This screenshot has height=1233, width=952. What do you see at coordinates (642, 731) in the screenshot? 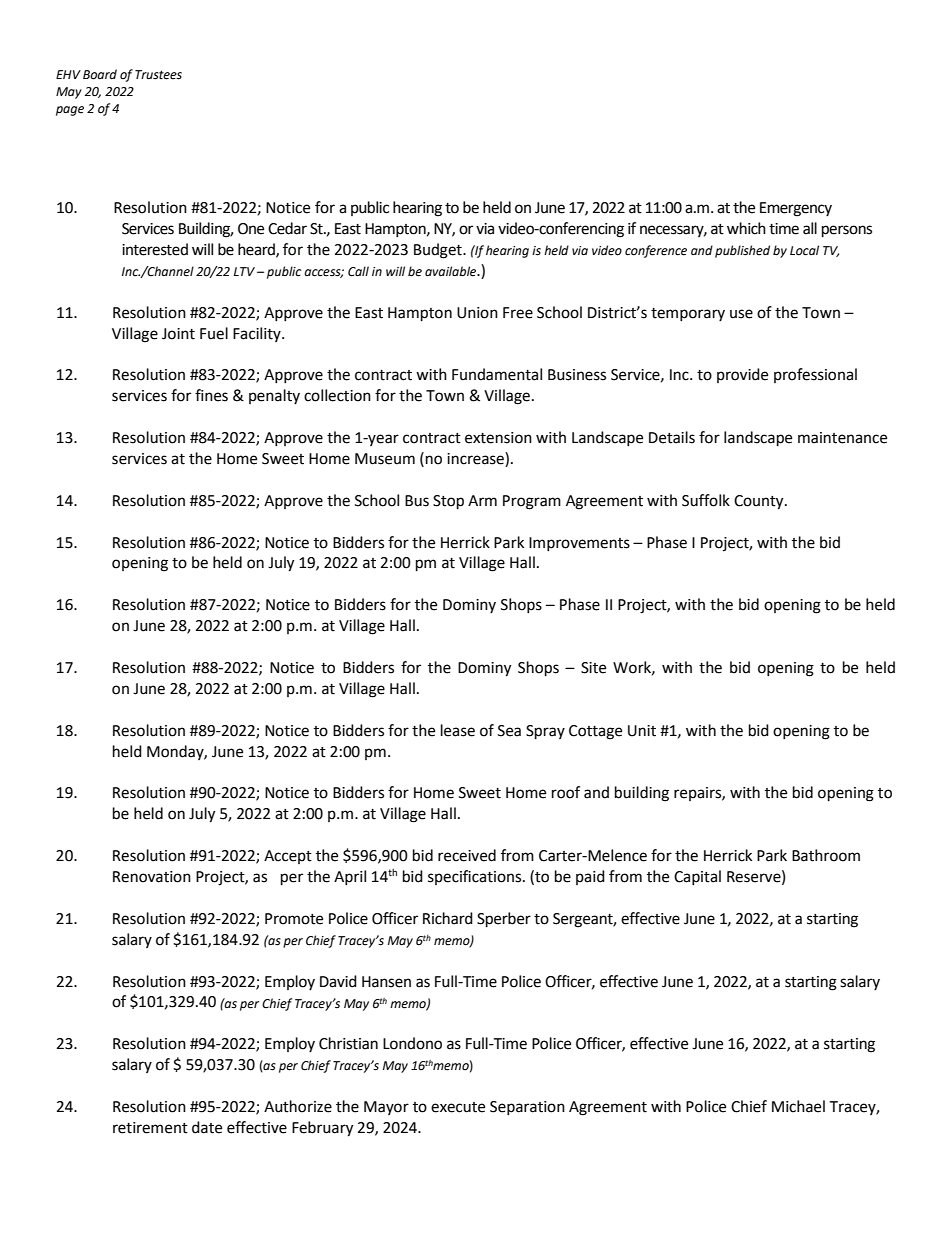
I see `Unit` at bounding box center [642, 731].
